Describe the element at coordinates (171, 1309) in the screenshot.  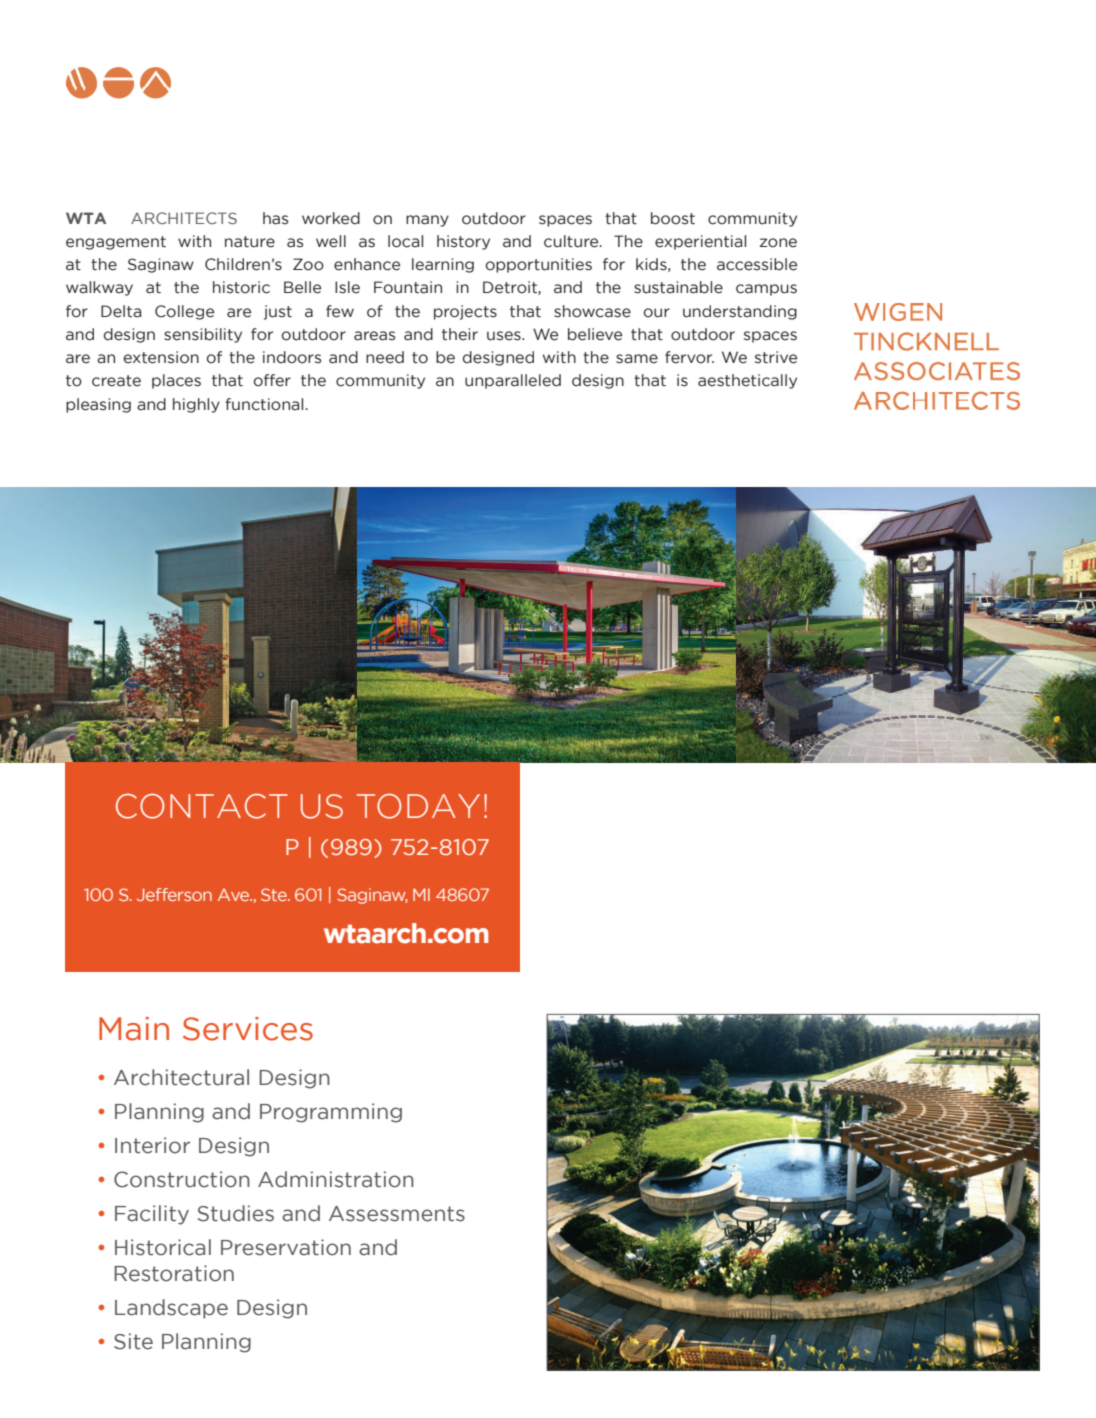
I see `Landscape` at that location.
